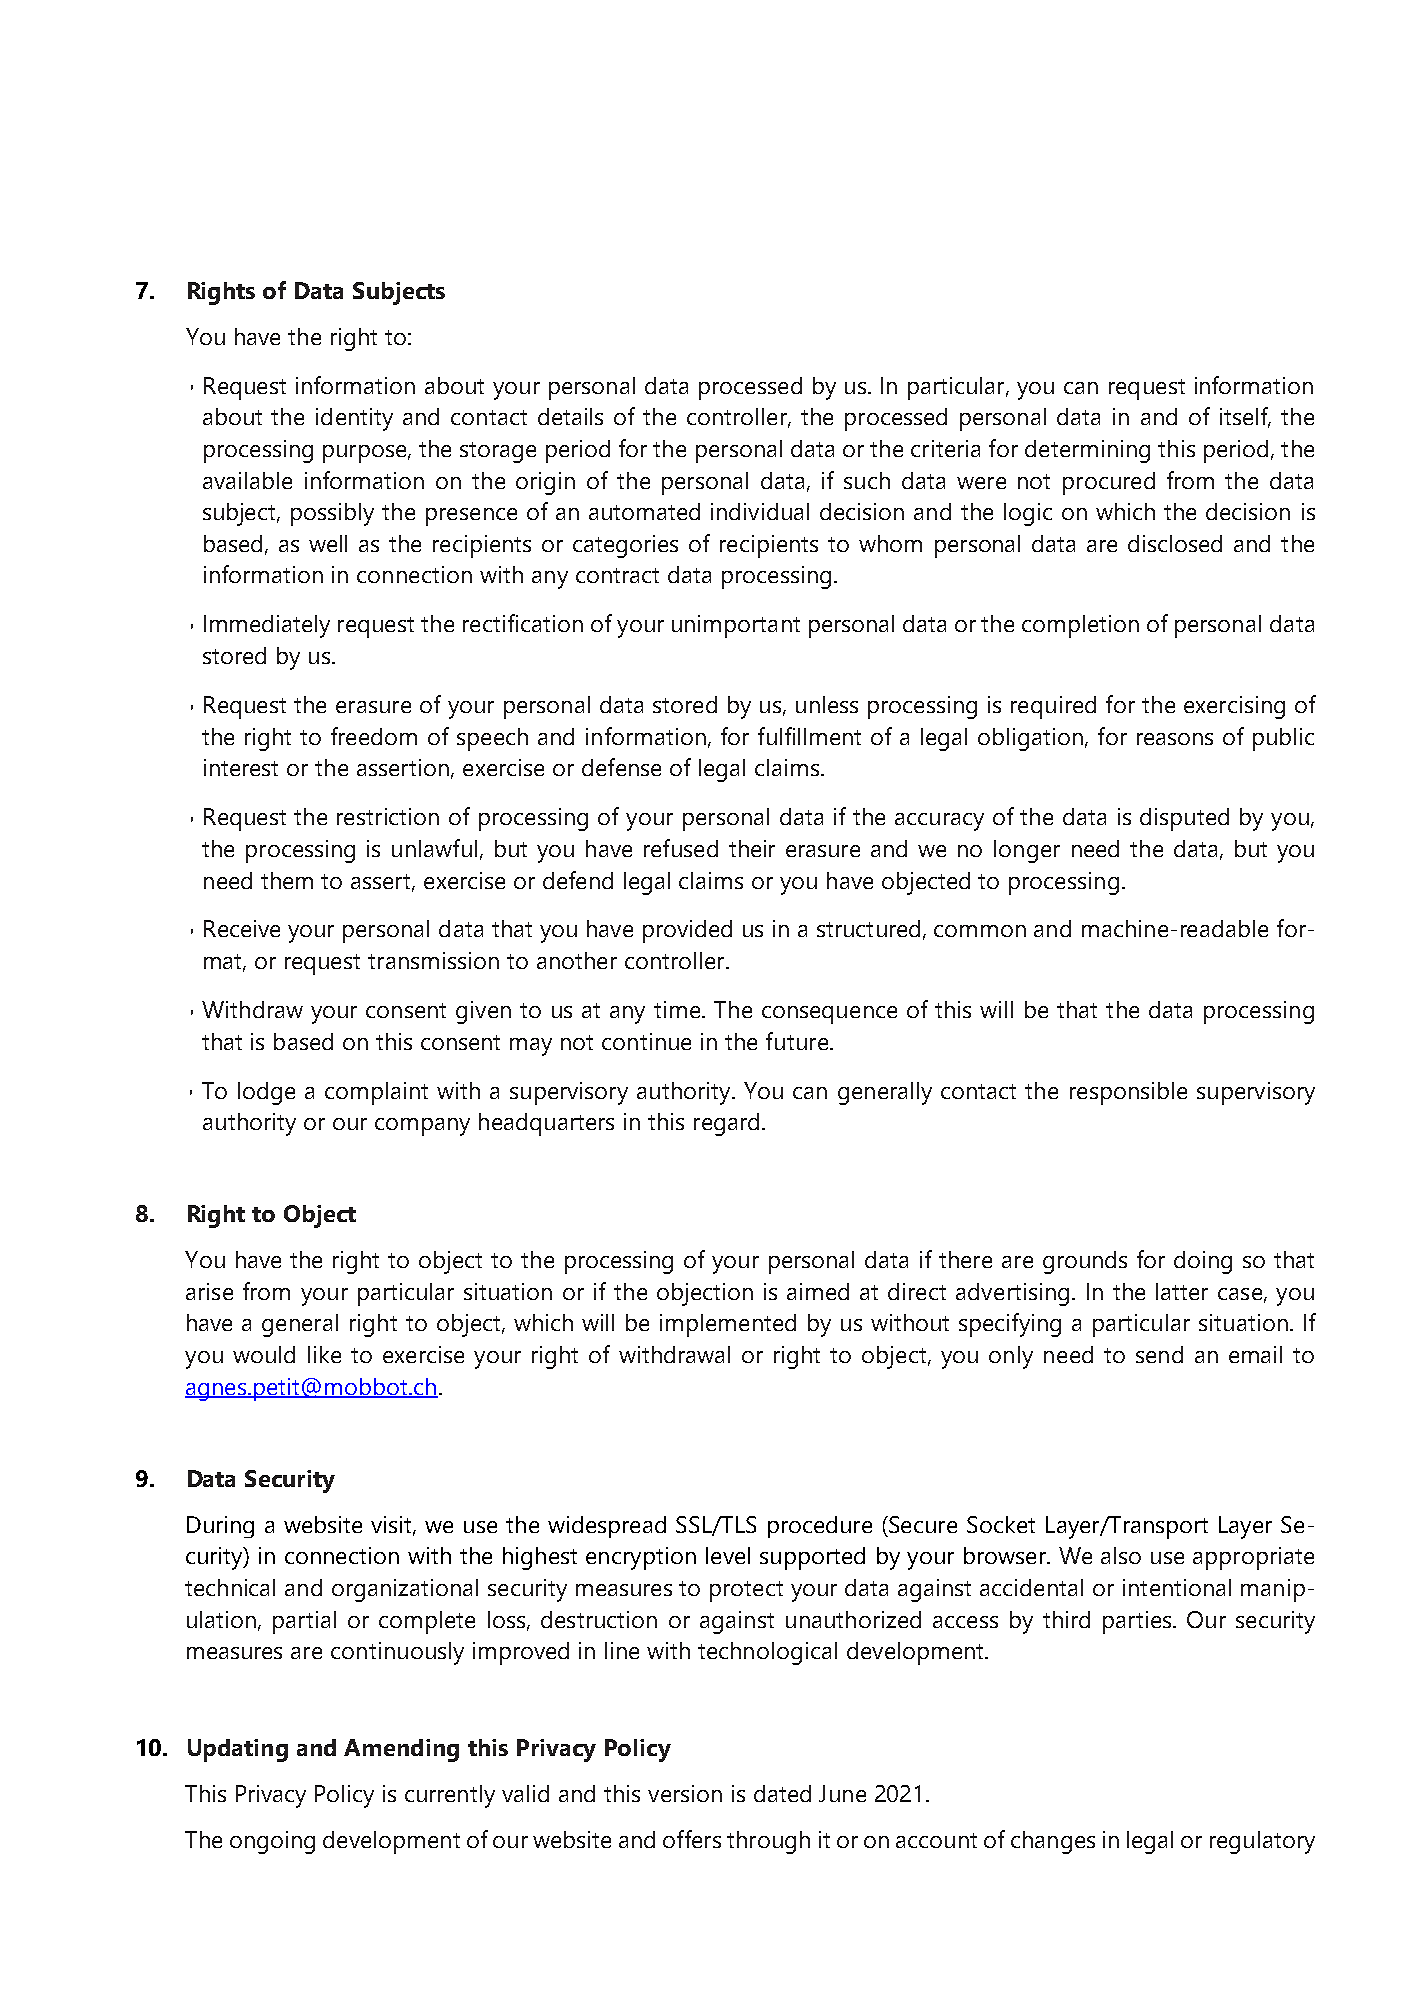  What do you see at coordinates (728, 1325) in the page?
I see `implemented` at bounding box center [728, 1325].
